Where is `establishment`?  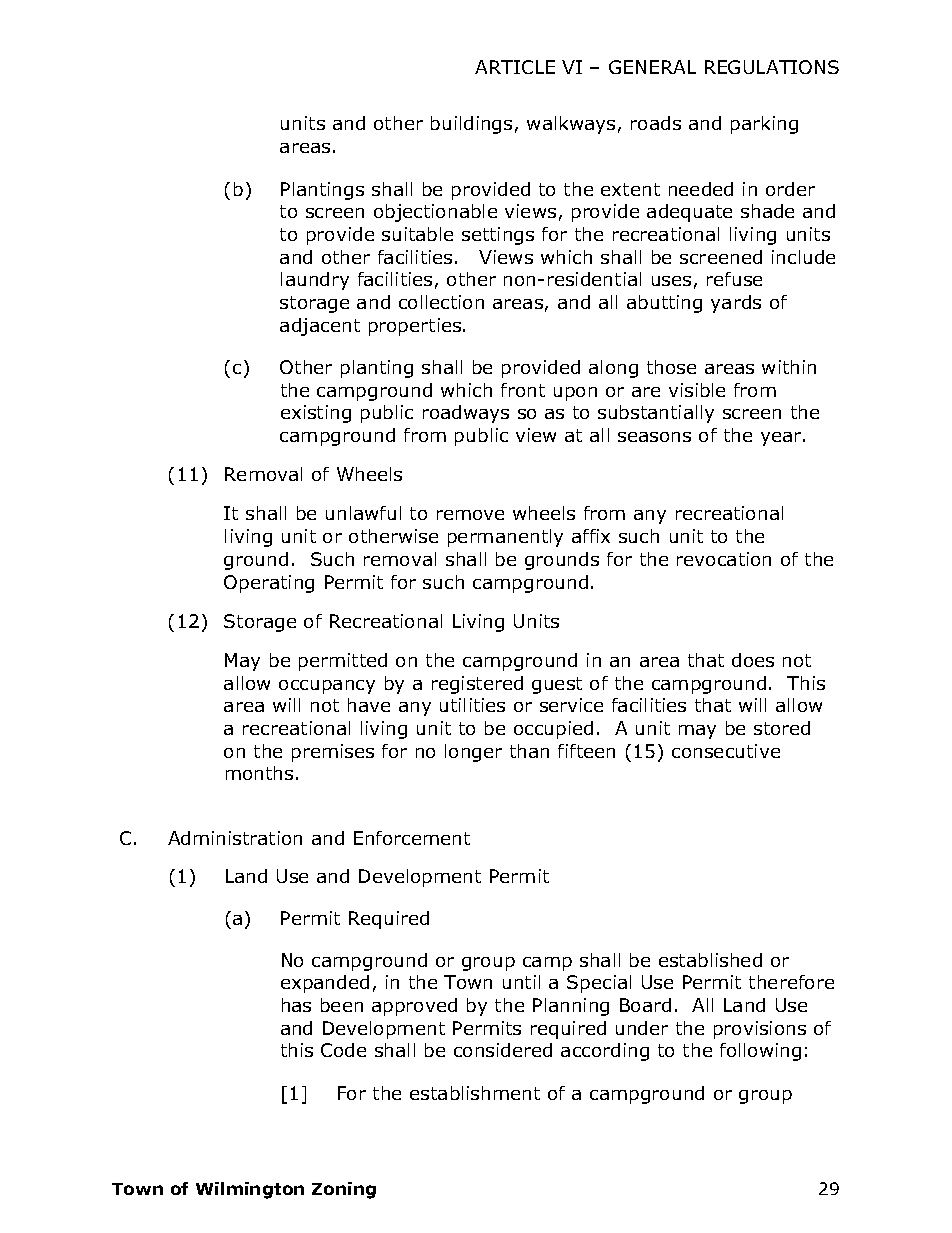
establishment is located at coordinates (475, 1093).
